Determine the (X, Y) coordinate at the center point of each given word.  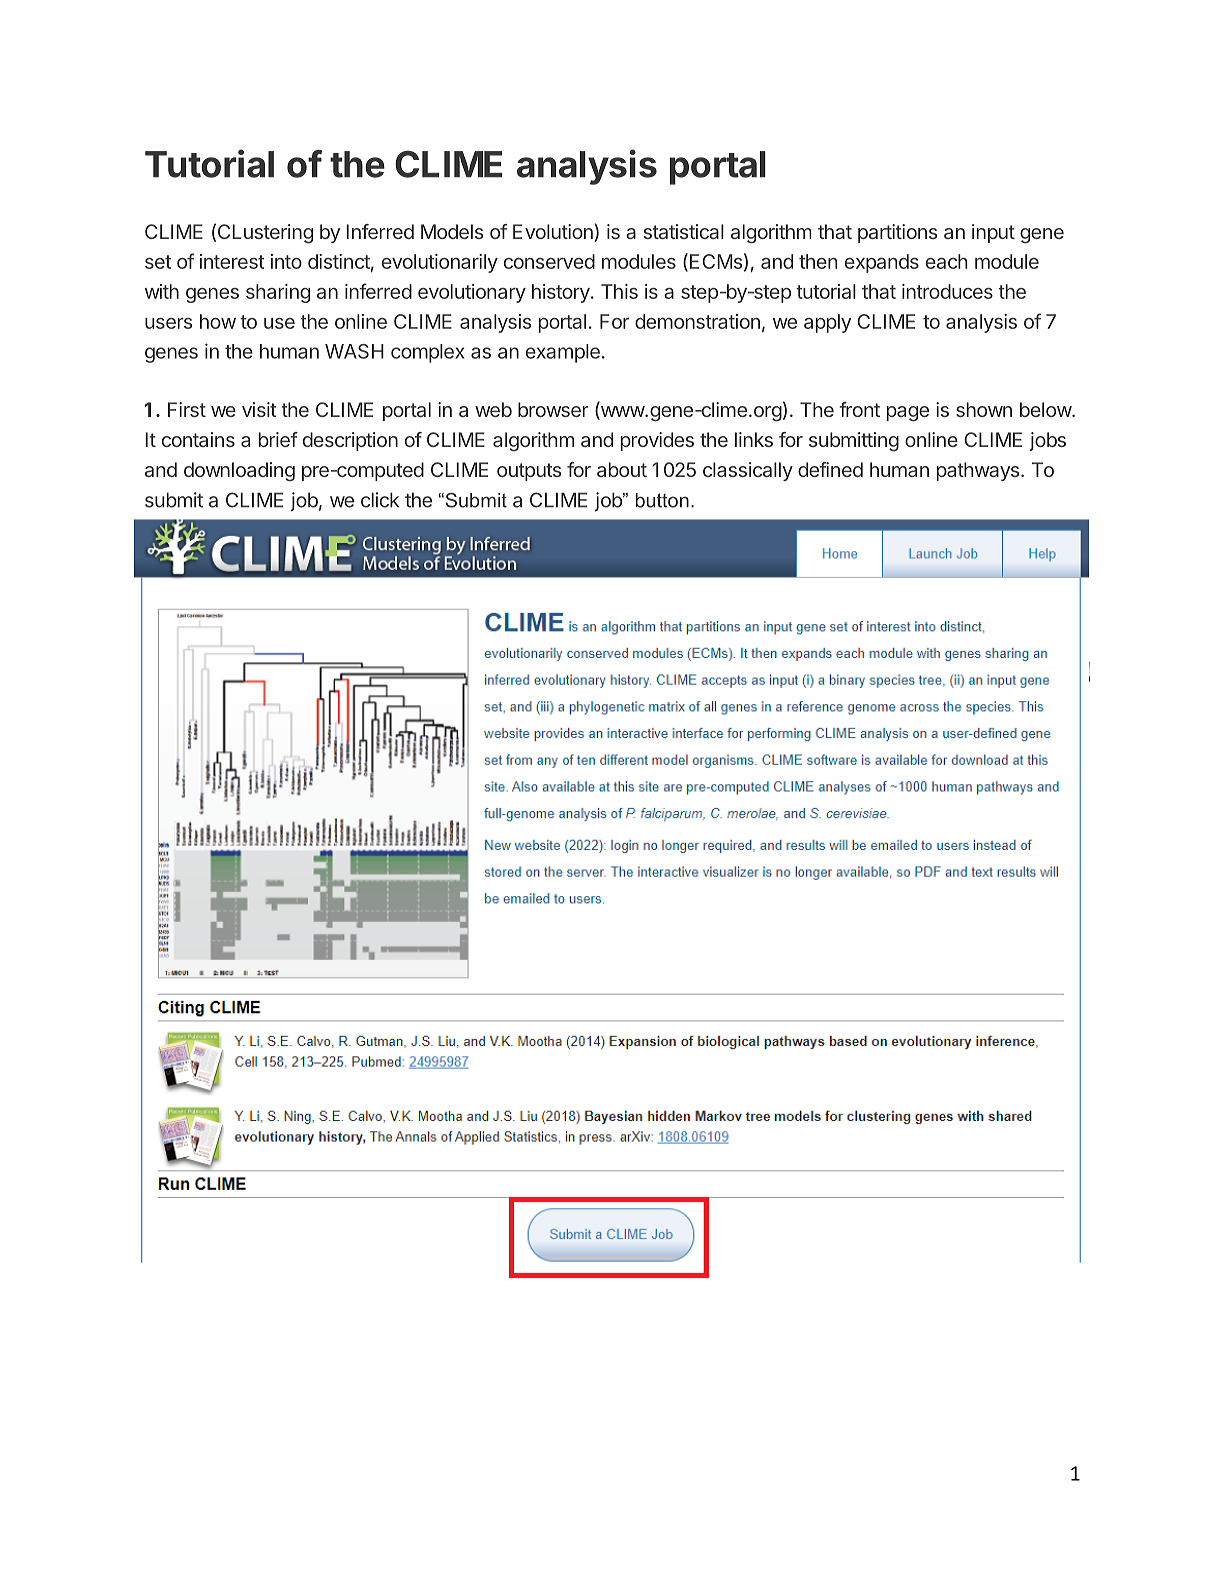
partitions (897, 233)
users (168, 323)
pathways (978, 471)
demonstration (697, 321)
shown (984, 409)
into (286, 261)
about (622, 469)
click (380, 500)
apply (827, 323)
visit (259, 409)
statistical (684, 231)
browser (553, 409)
